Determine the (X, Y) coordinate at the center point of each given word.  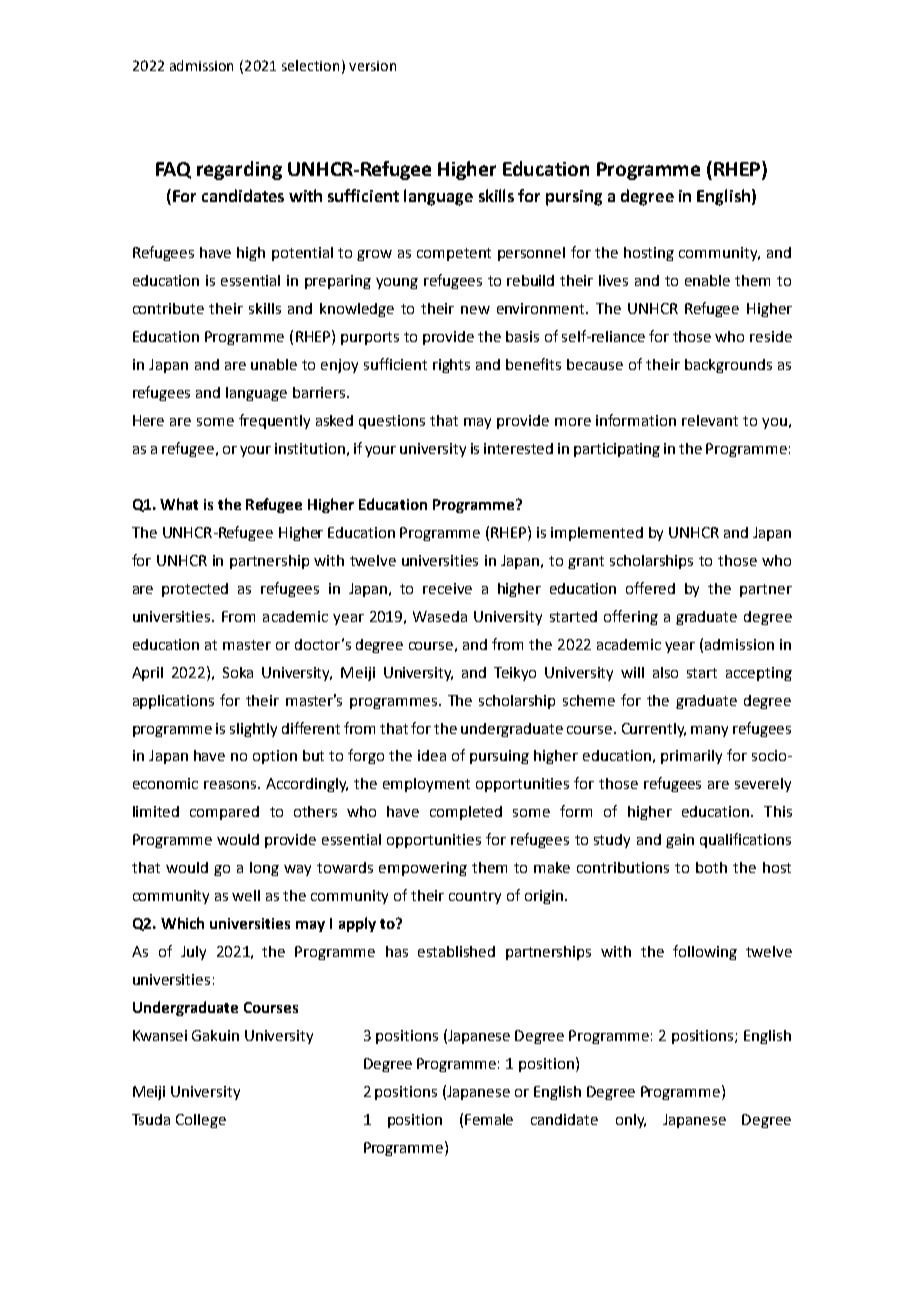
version (372, 66)
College (201, 1121)
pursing (574, 198)
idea (432, 755)
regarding (239, 170)
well (246, 895)
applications (173, 702)
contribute (168, 308)
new (475, 310)
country (475, 897)
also (665, 672)
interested (518, 448)
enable (707, 280)
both (711, 867)
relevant (710, 420)
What (179, 504)
